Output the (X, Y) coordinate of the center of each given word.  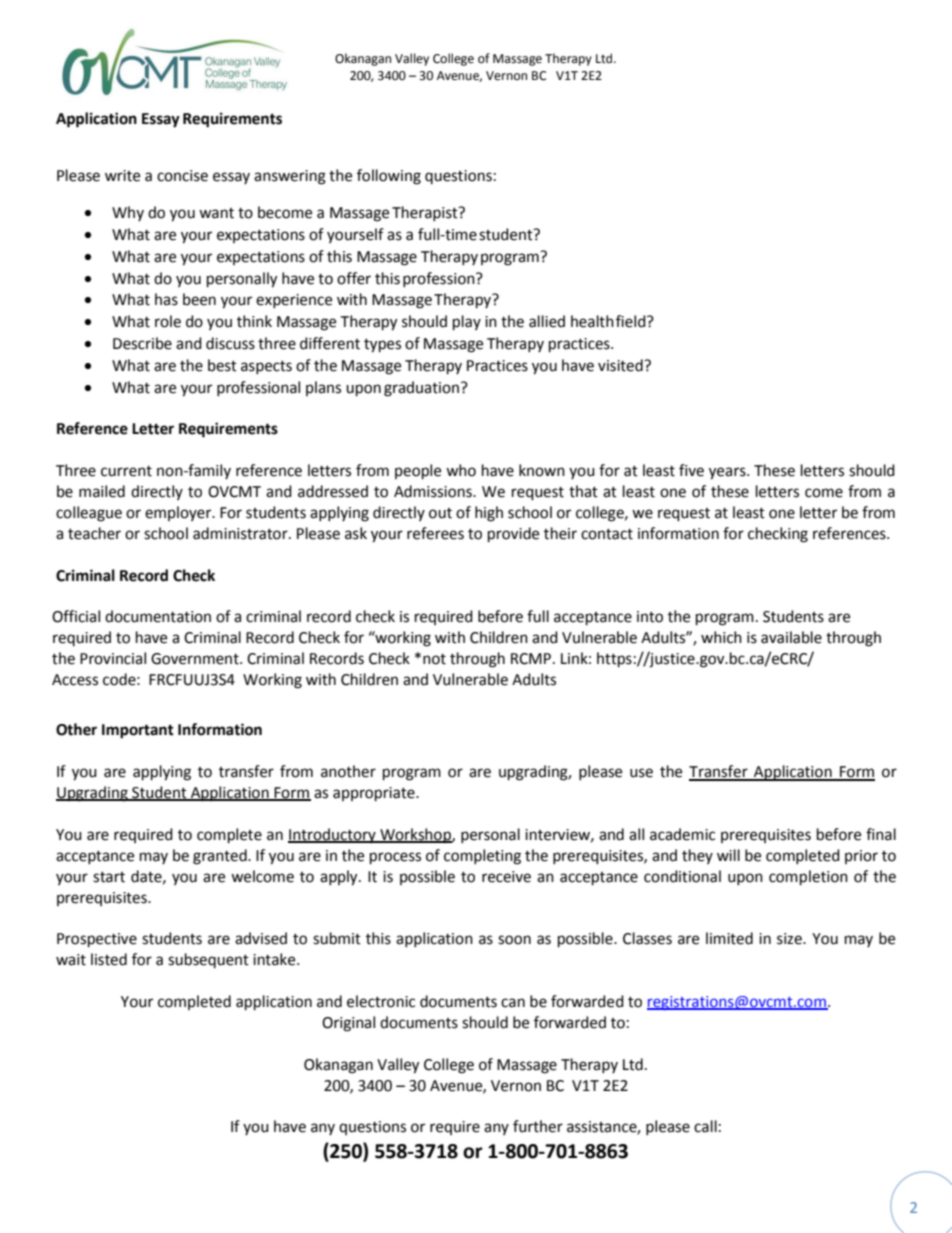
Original (348, 1024)
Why (128, 213)
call (705, 1126)
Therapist (426, 213)
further (538, 1126)
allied (547, 321)
